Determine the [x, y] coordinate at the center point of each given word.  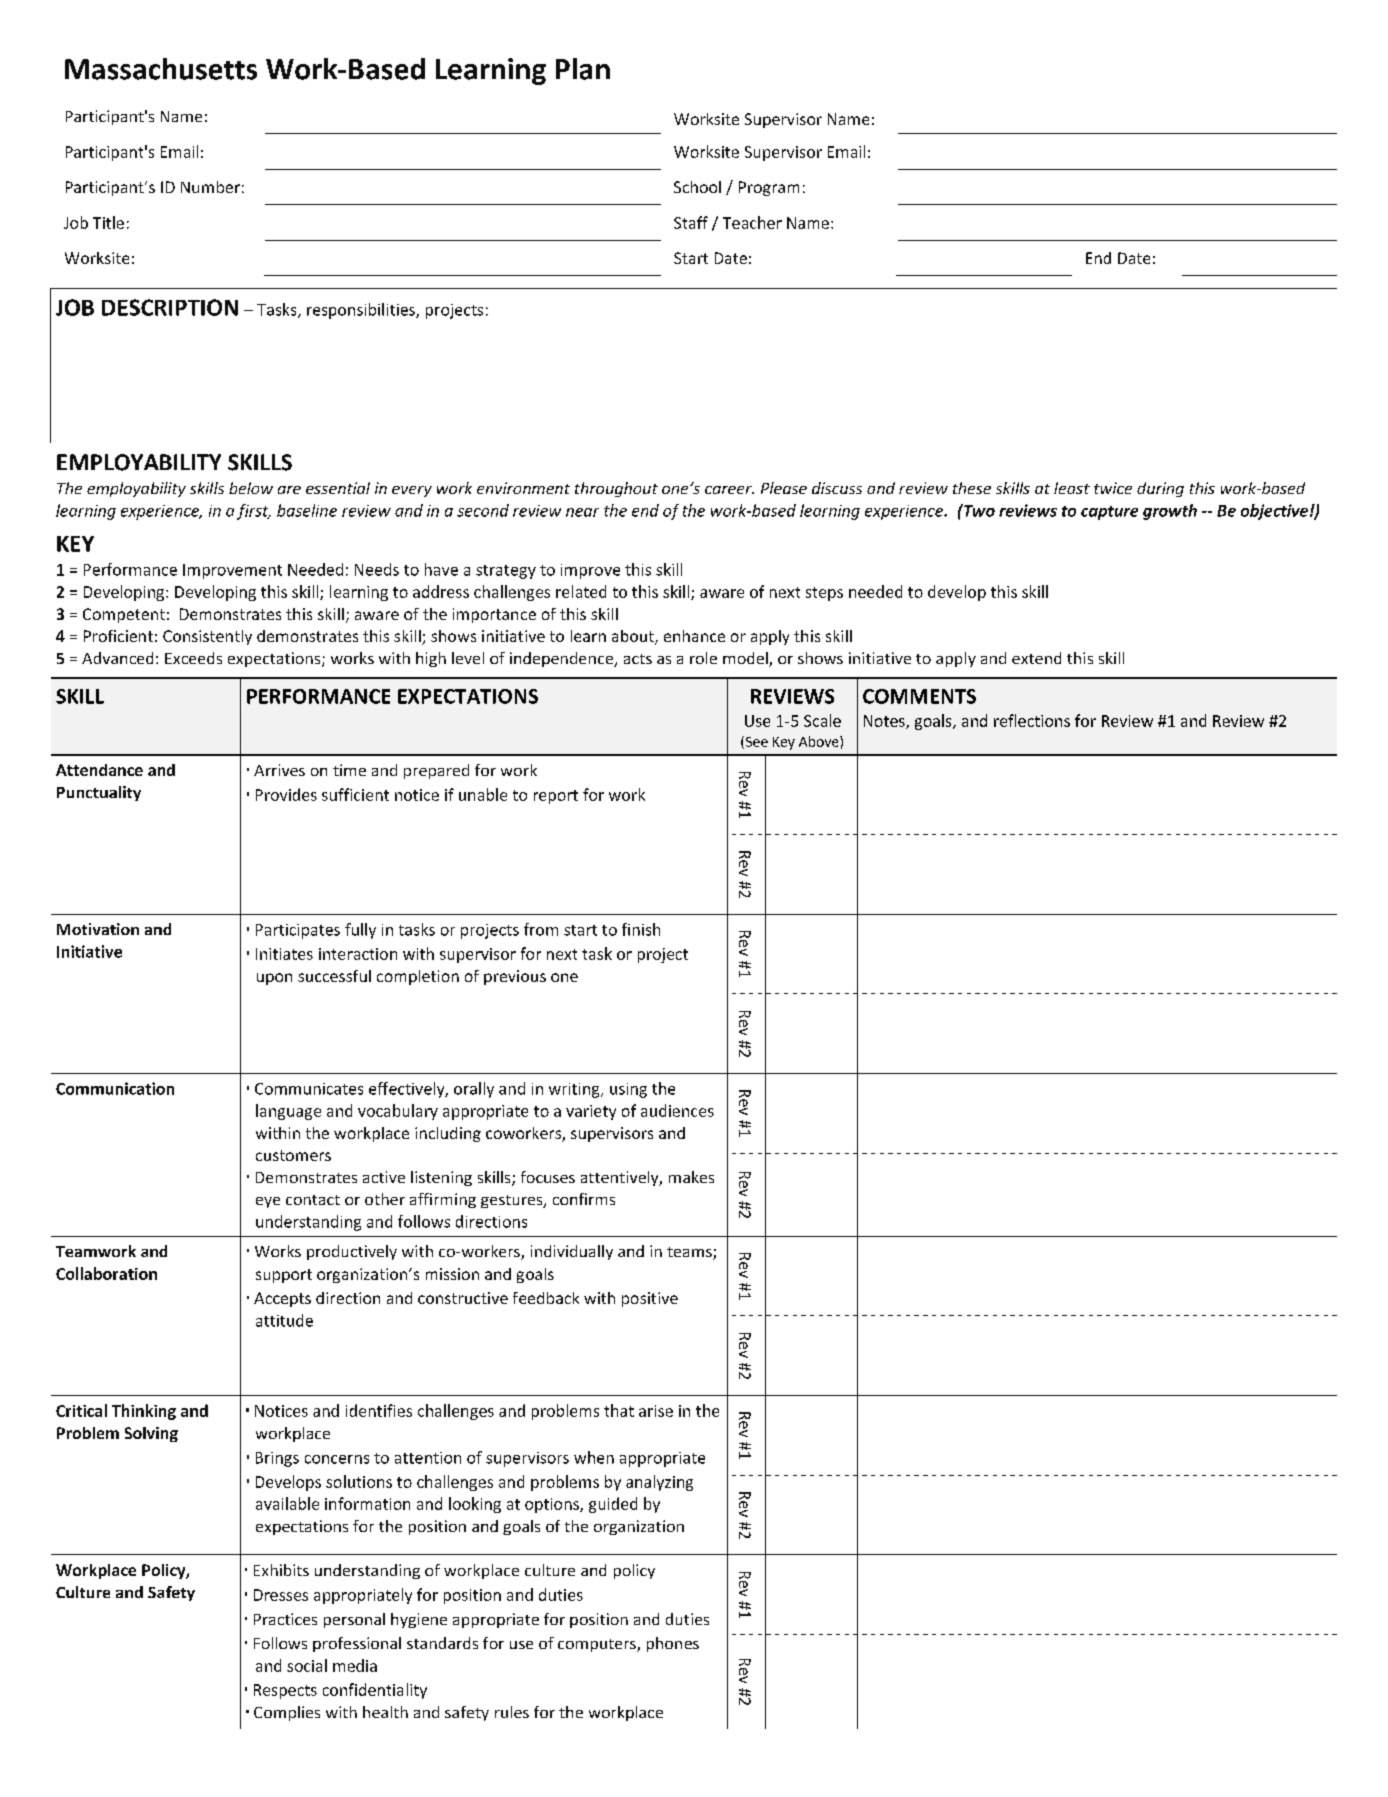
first [254, 512]
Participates [298, 931]
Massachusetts [161, 69]
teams [690, 1253]
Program [769, 188]
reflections [1032, 720]
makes [691, 1177]
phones [673, 1644]
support [284, 1276]
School [697, 187]
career [729, 490]
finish [641, 929]
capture [1109, 513]
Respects [285, 1691]
